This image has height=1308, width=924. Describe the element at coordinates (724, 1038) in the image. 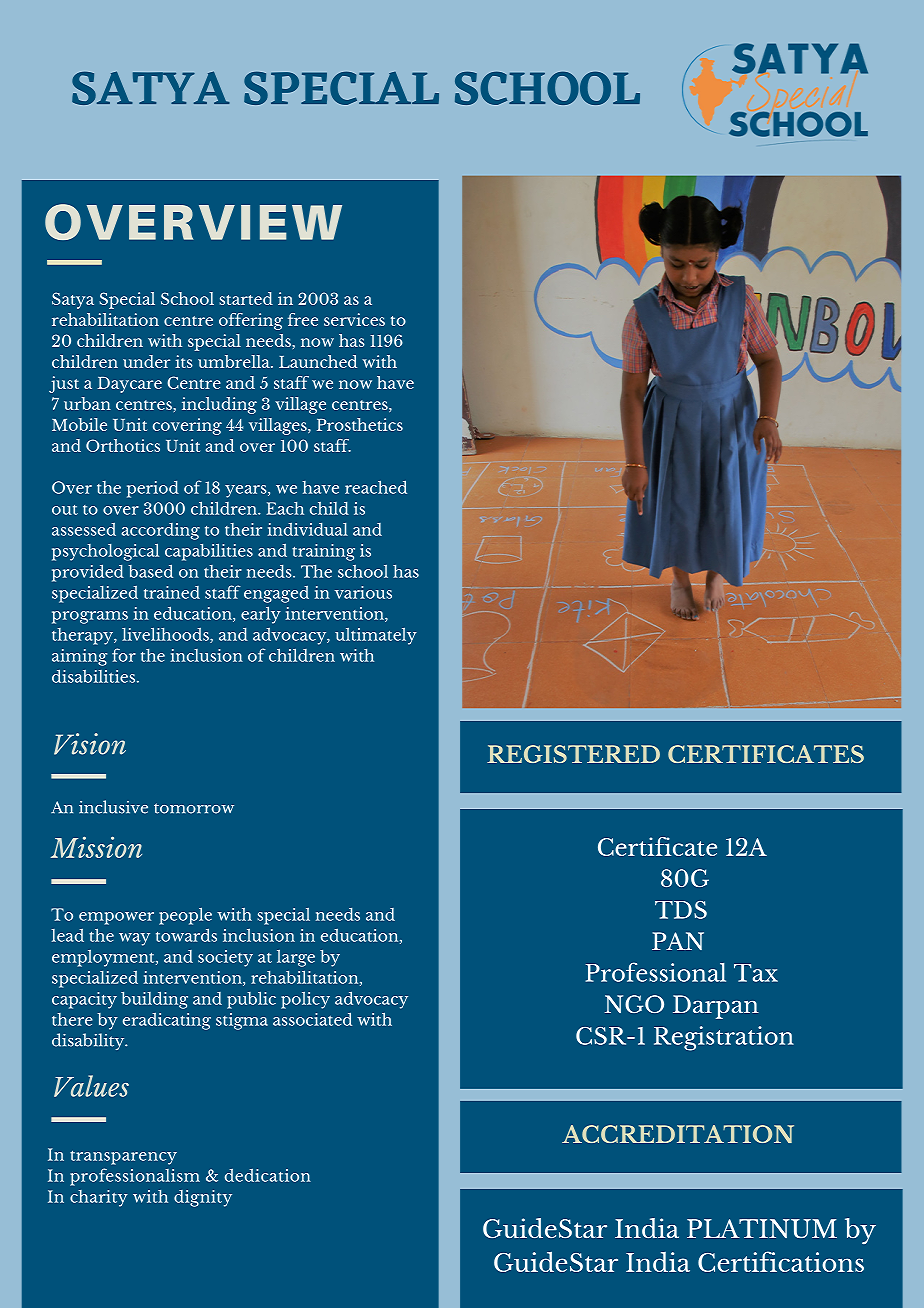

I see `Registration` at that location.
